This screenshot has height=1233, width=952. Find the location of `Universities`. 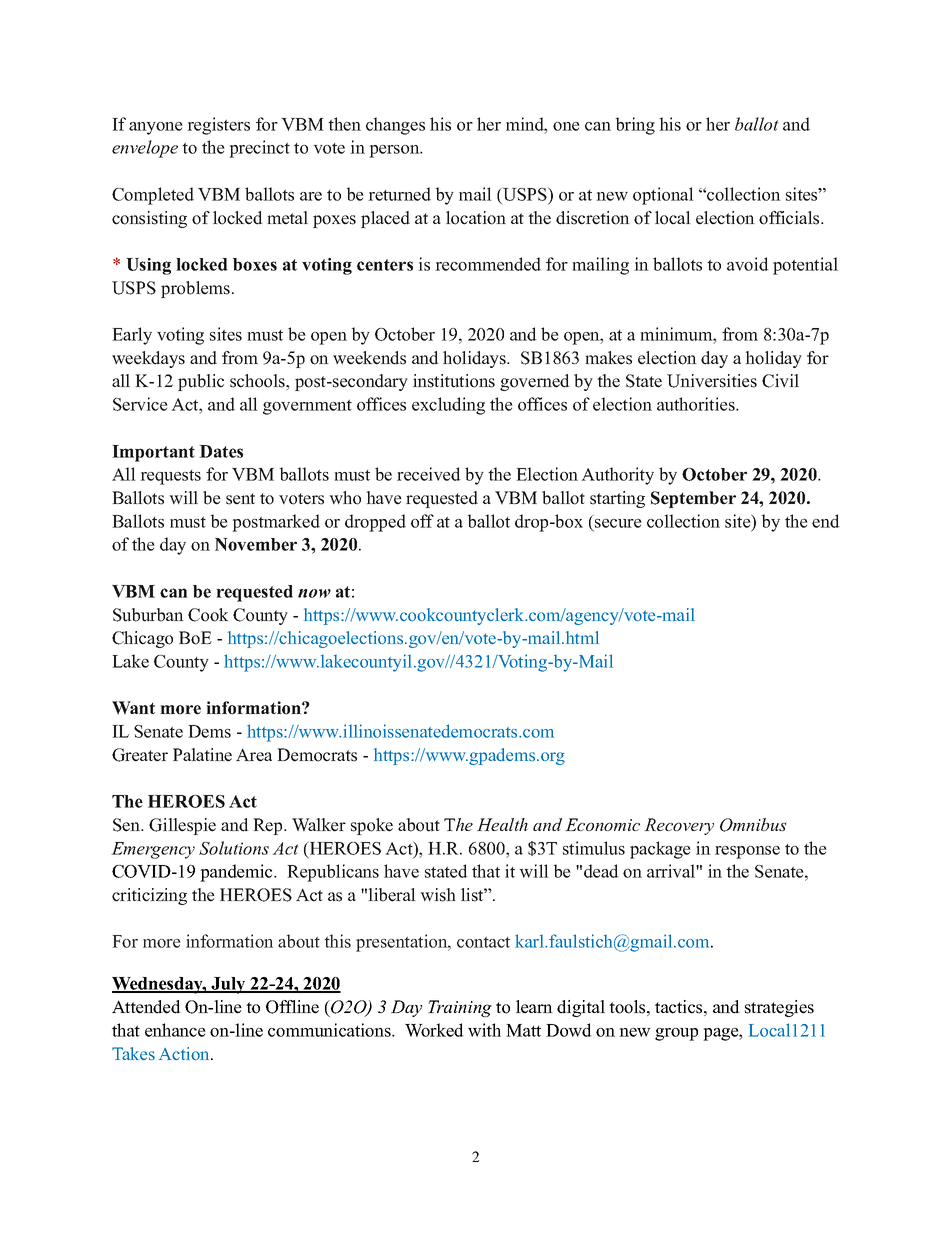

Universities is located at coordinates (712, 381).
